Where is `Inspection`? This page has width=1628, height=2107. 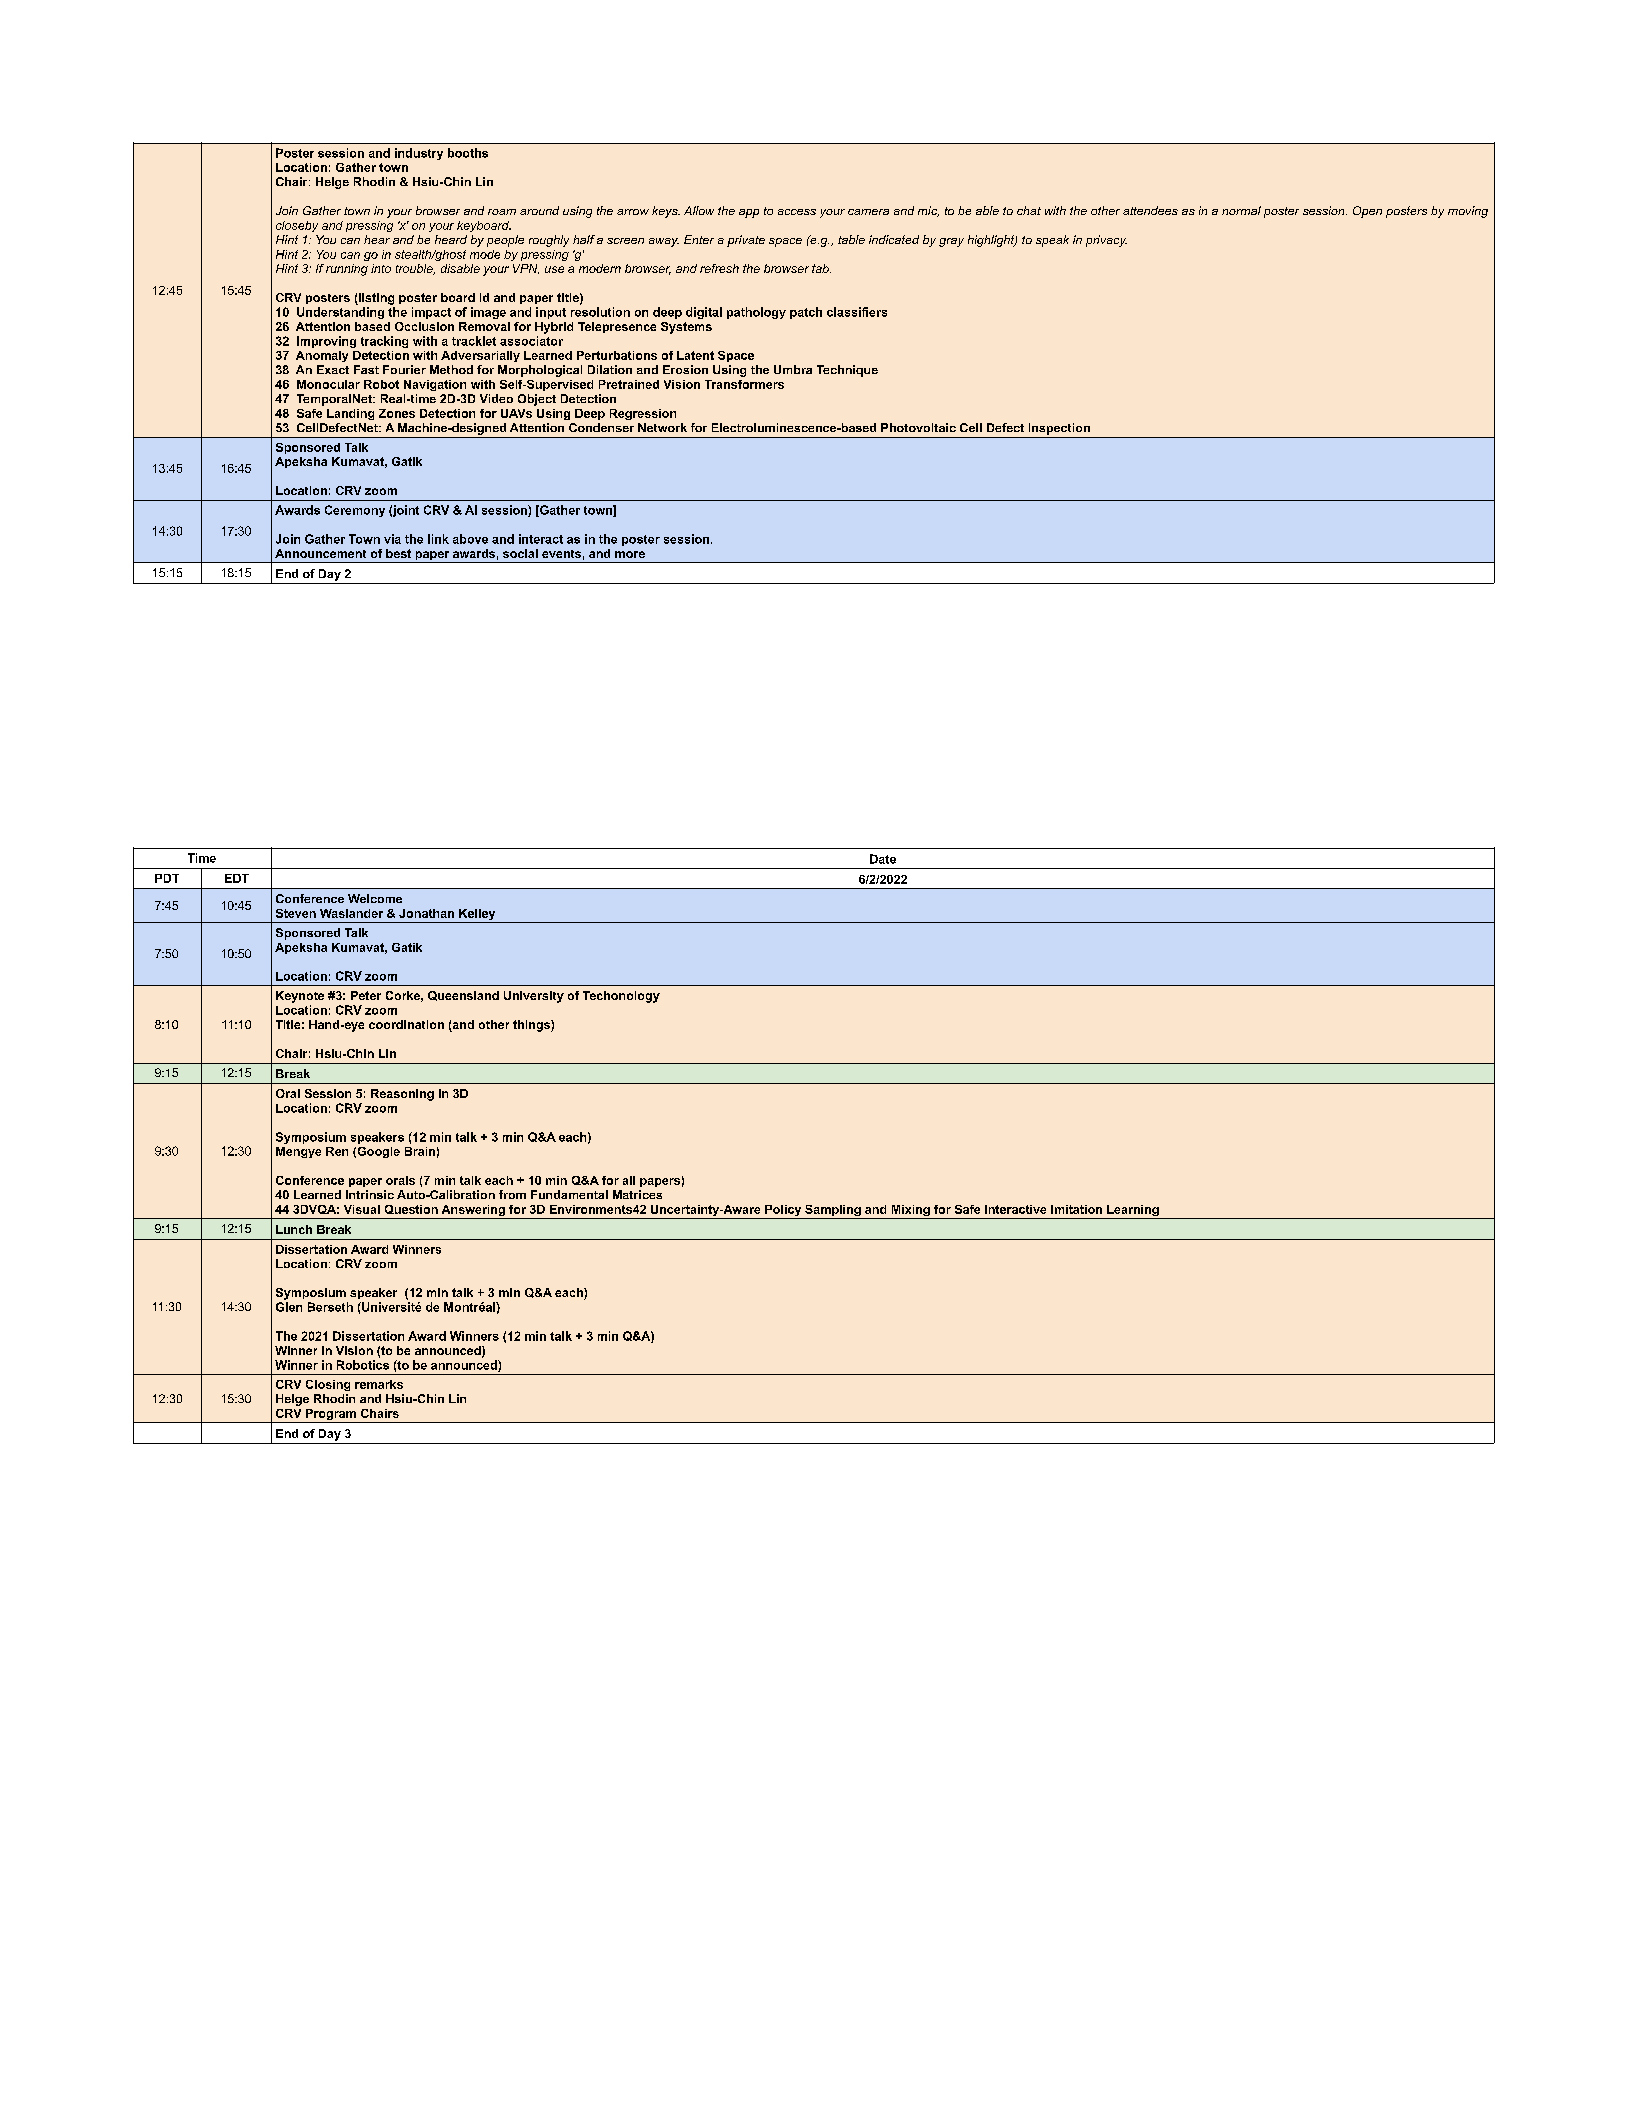 Inspection is located at coordinates (1059, 429).
